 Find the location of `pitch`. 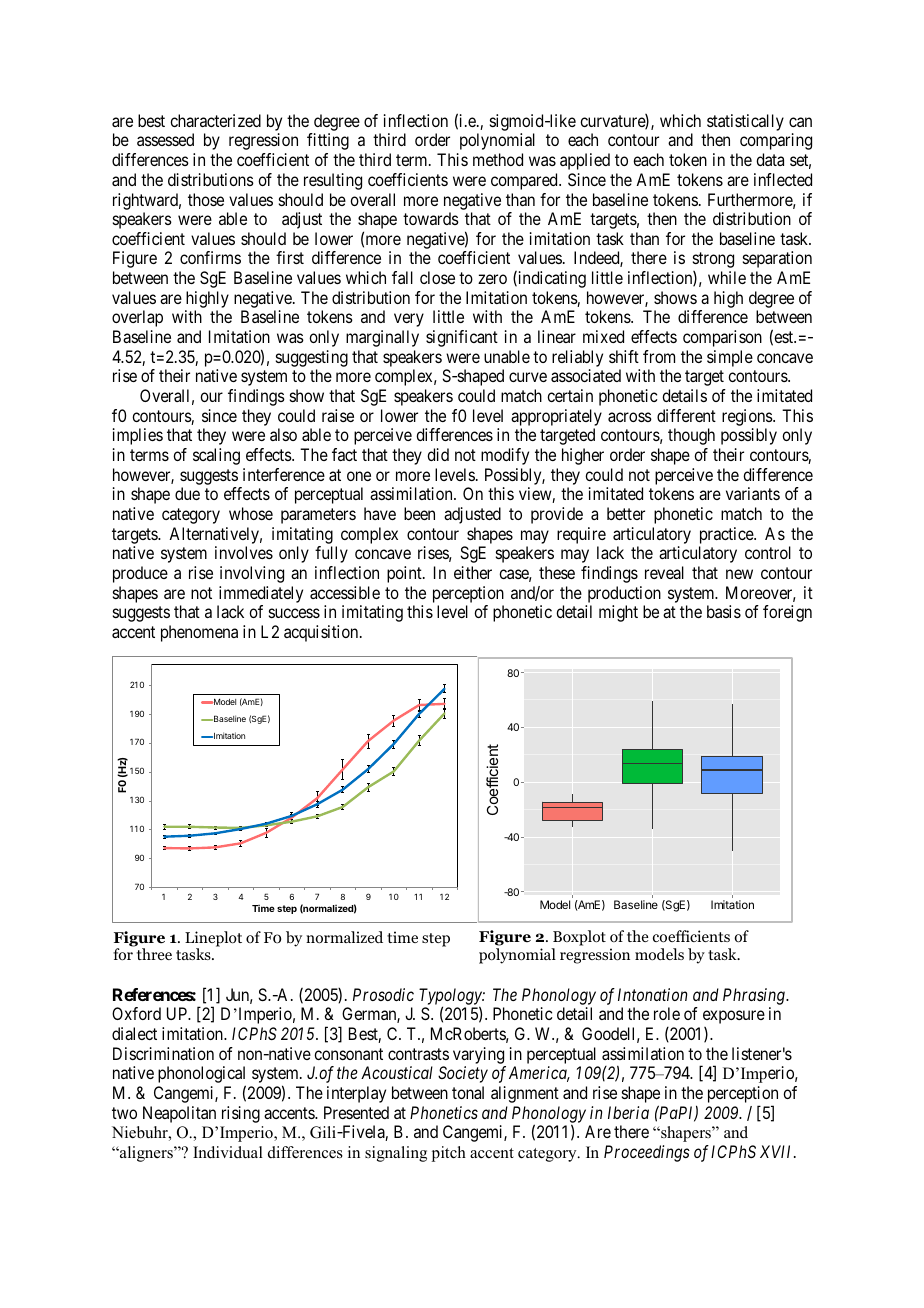

pitch is located at coordinates (449, 1154).
